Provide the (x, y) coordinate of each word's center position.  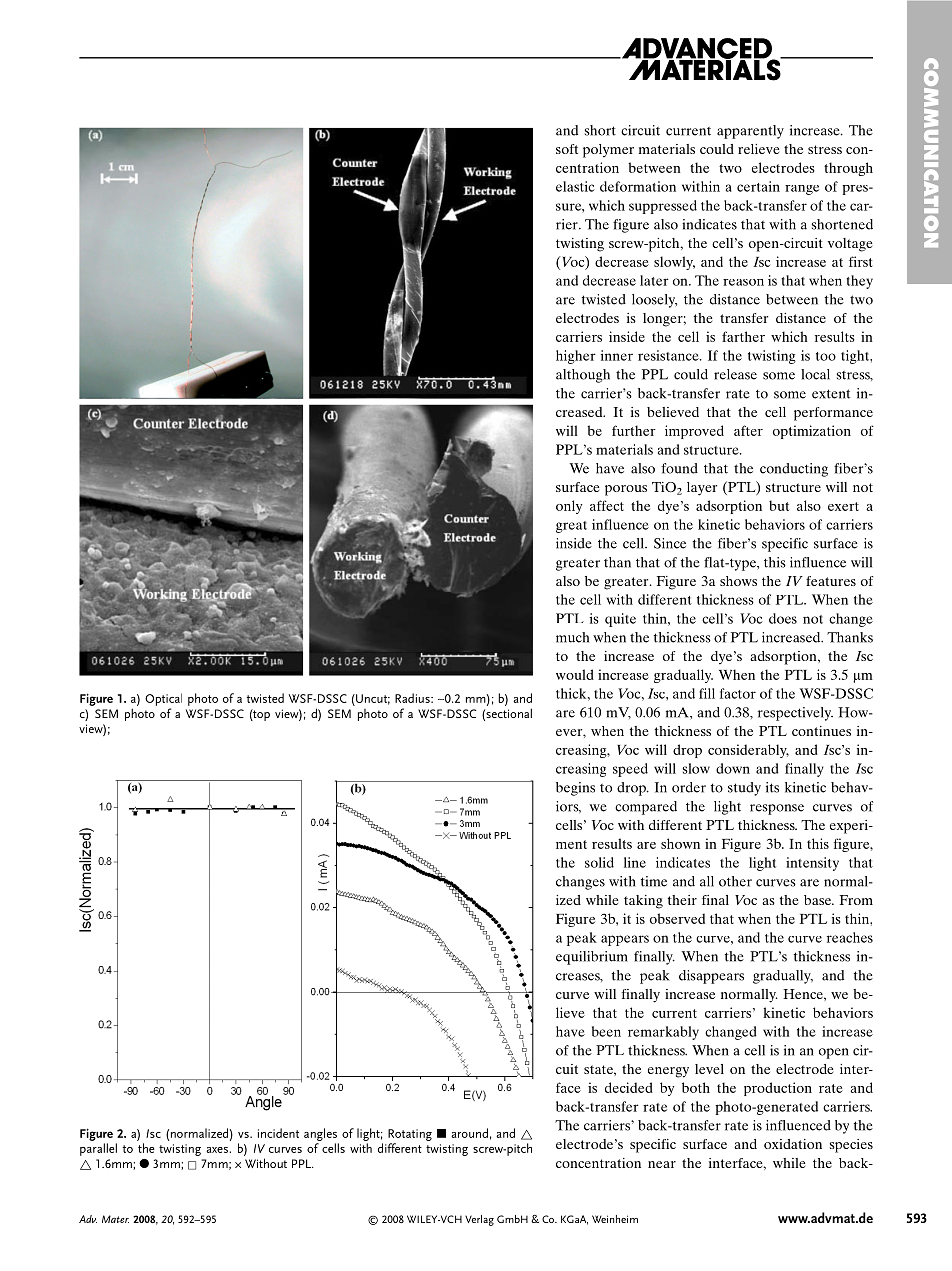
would (575, 674)
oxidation (793, 1144)
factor (738, 693)
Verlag (479, 1220)
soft (567, 149)
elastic (575, 186)
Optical (163, 699)
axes (218, 1150)
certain (758, 186)
